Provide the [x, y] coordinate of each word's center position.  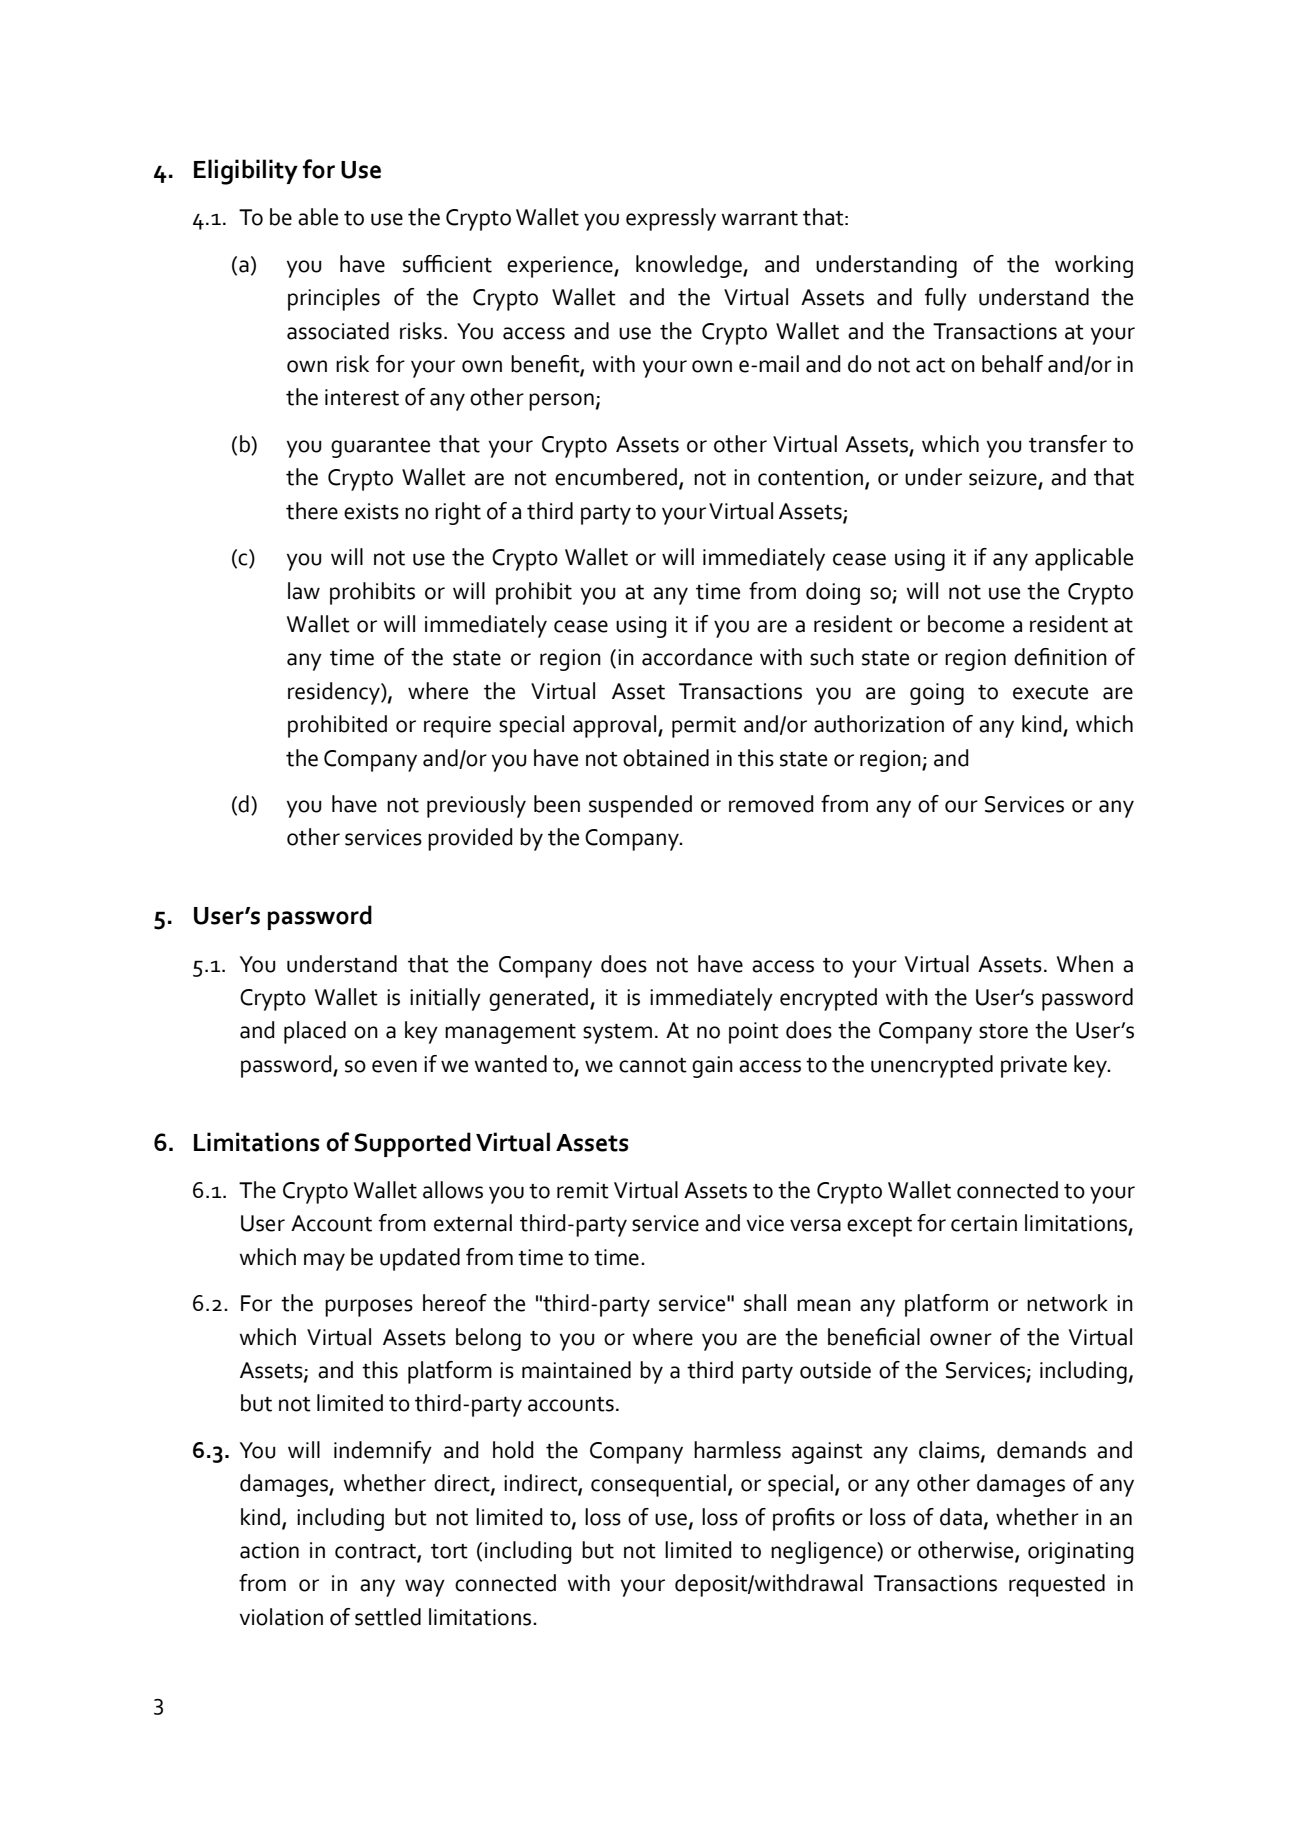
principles [334, 299]
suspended [640, 806]
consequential [658, 1485]
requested [1057, 1585]
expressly [671, 219]
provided [470, 839]
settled [388, 1617]
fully [946, 299]
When [1085, 964]
